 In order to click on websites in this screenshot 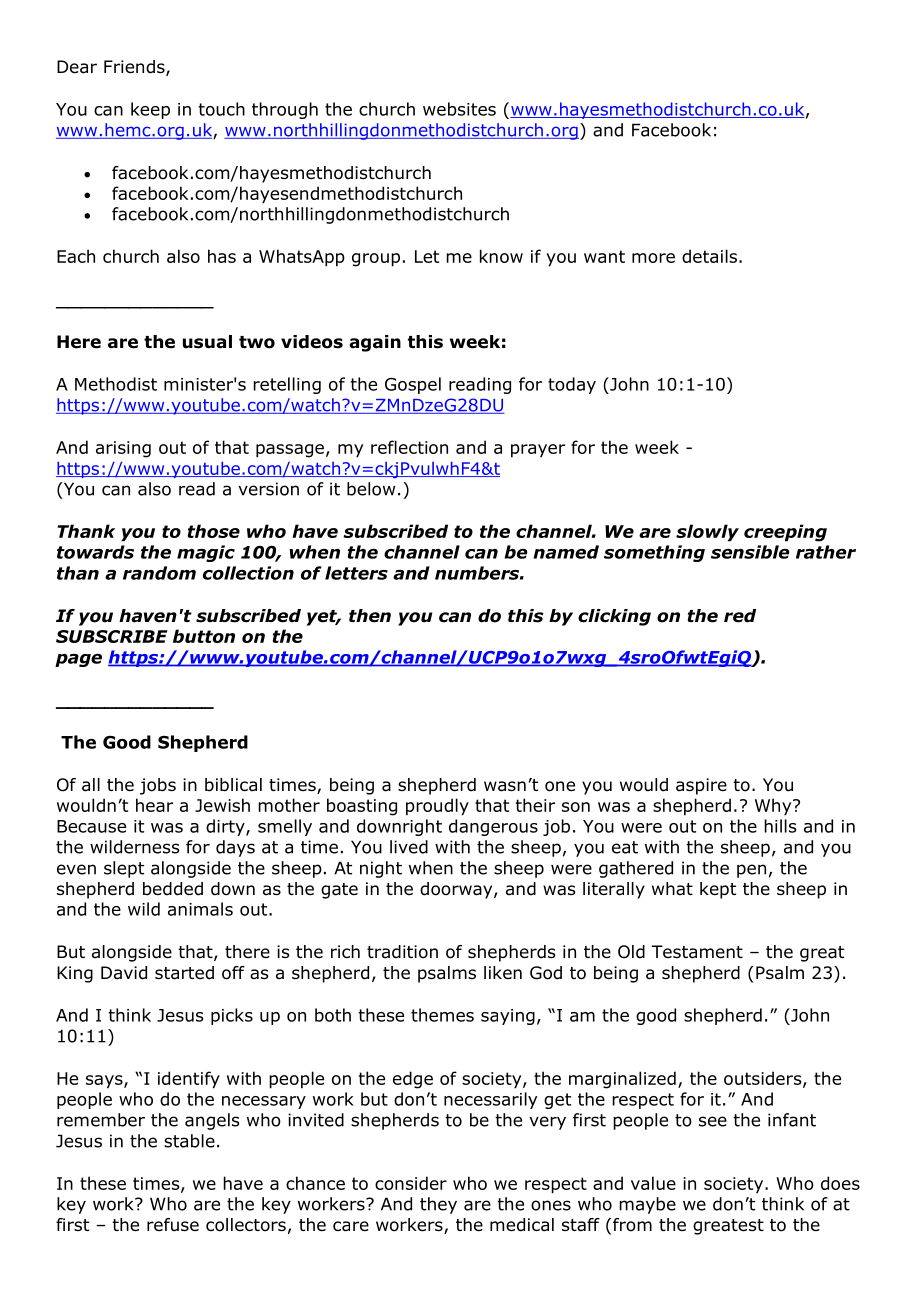, I will do `click(459, 109)`.
